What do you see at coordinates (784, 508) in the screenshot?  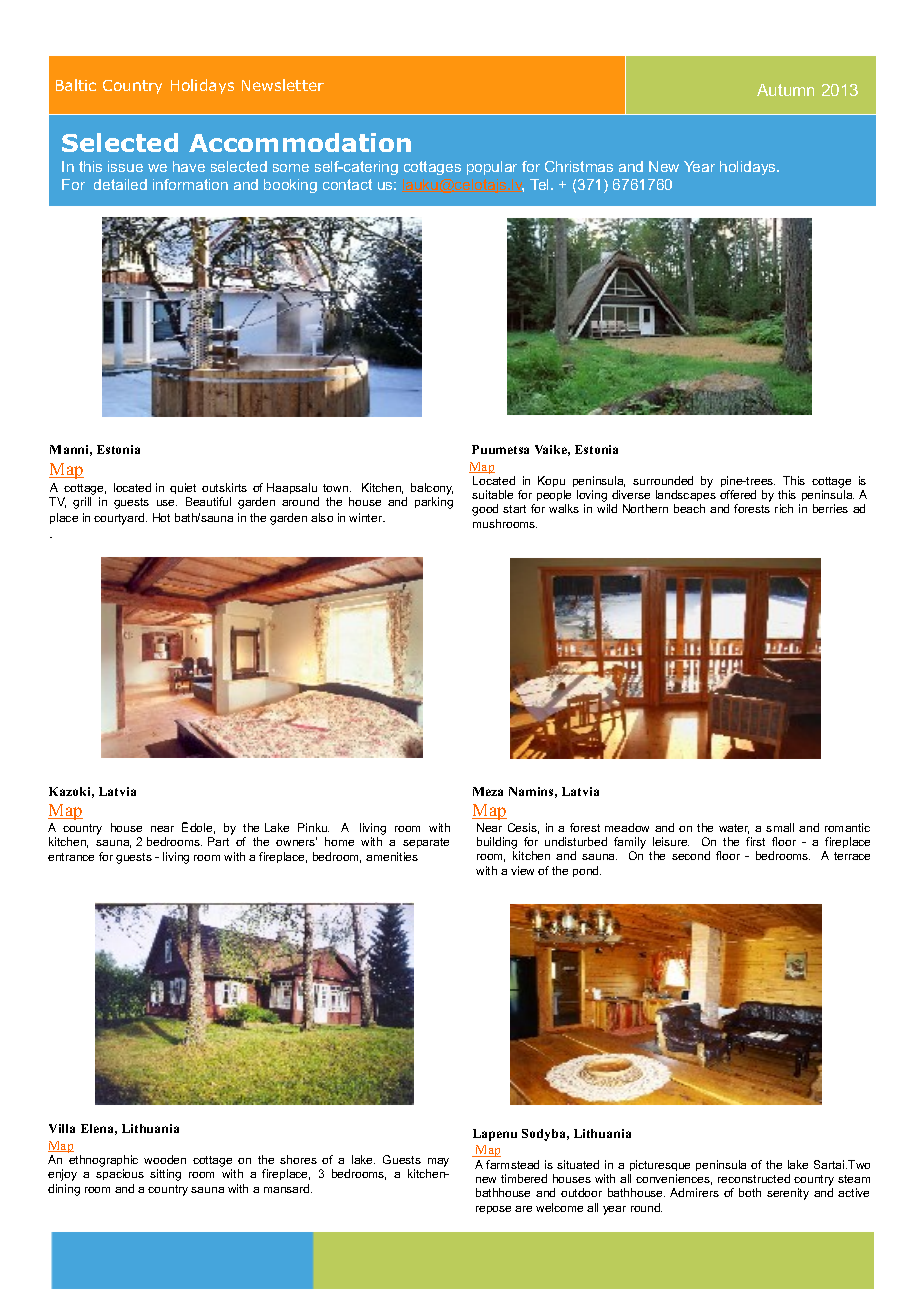 I see `rich` at bounding box center [784, 508].
